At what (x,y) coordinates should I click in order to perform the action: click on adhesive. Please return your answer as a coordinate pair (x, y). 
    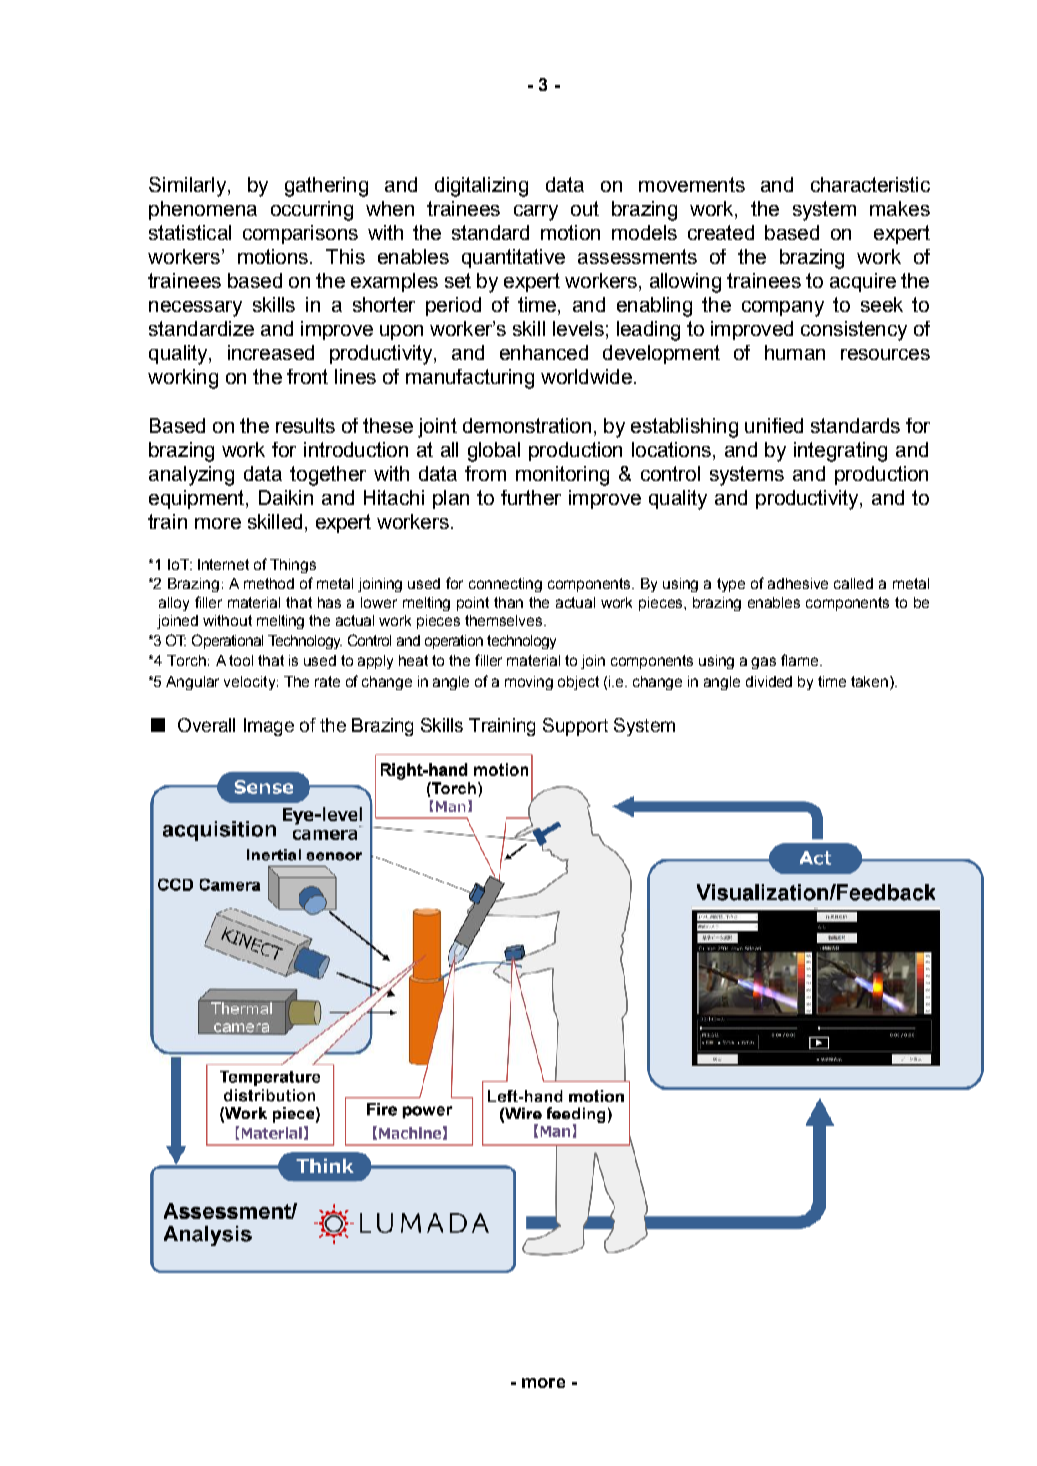
    Looking at the image, I should click on (798, 583).
